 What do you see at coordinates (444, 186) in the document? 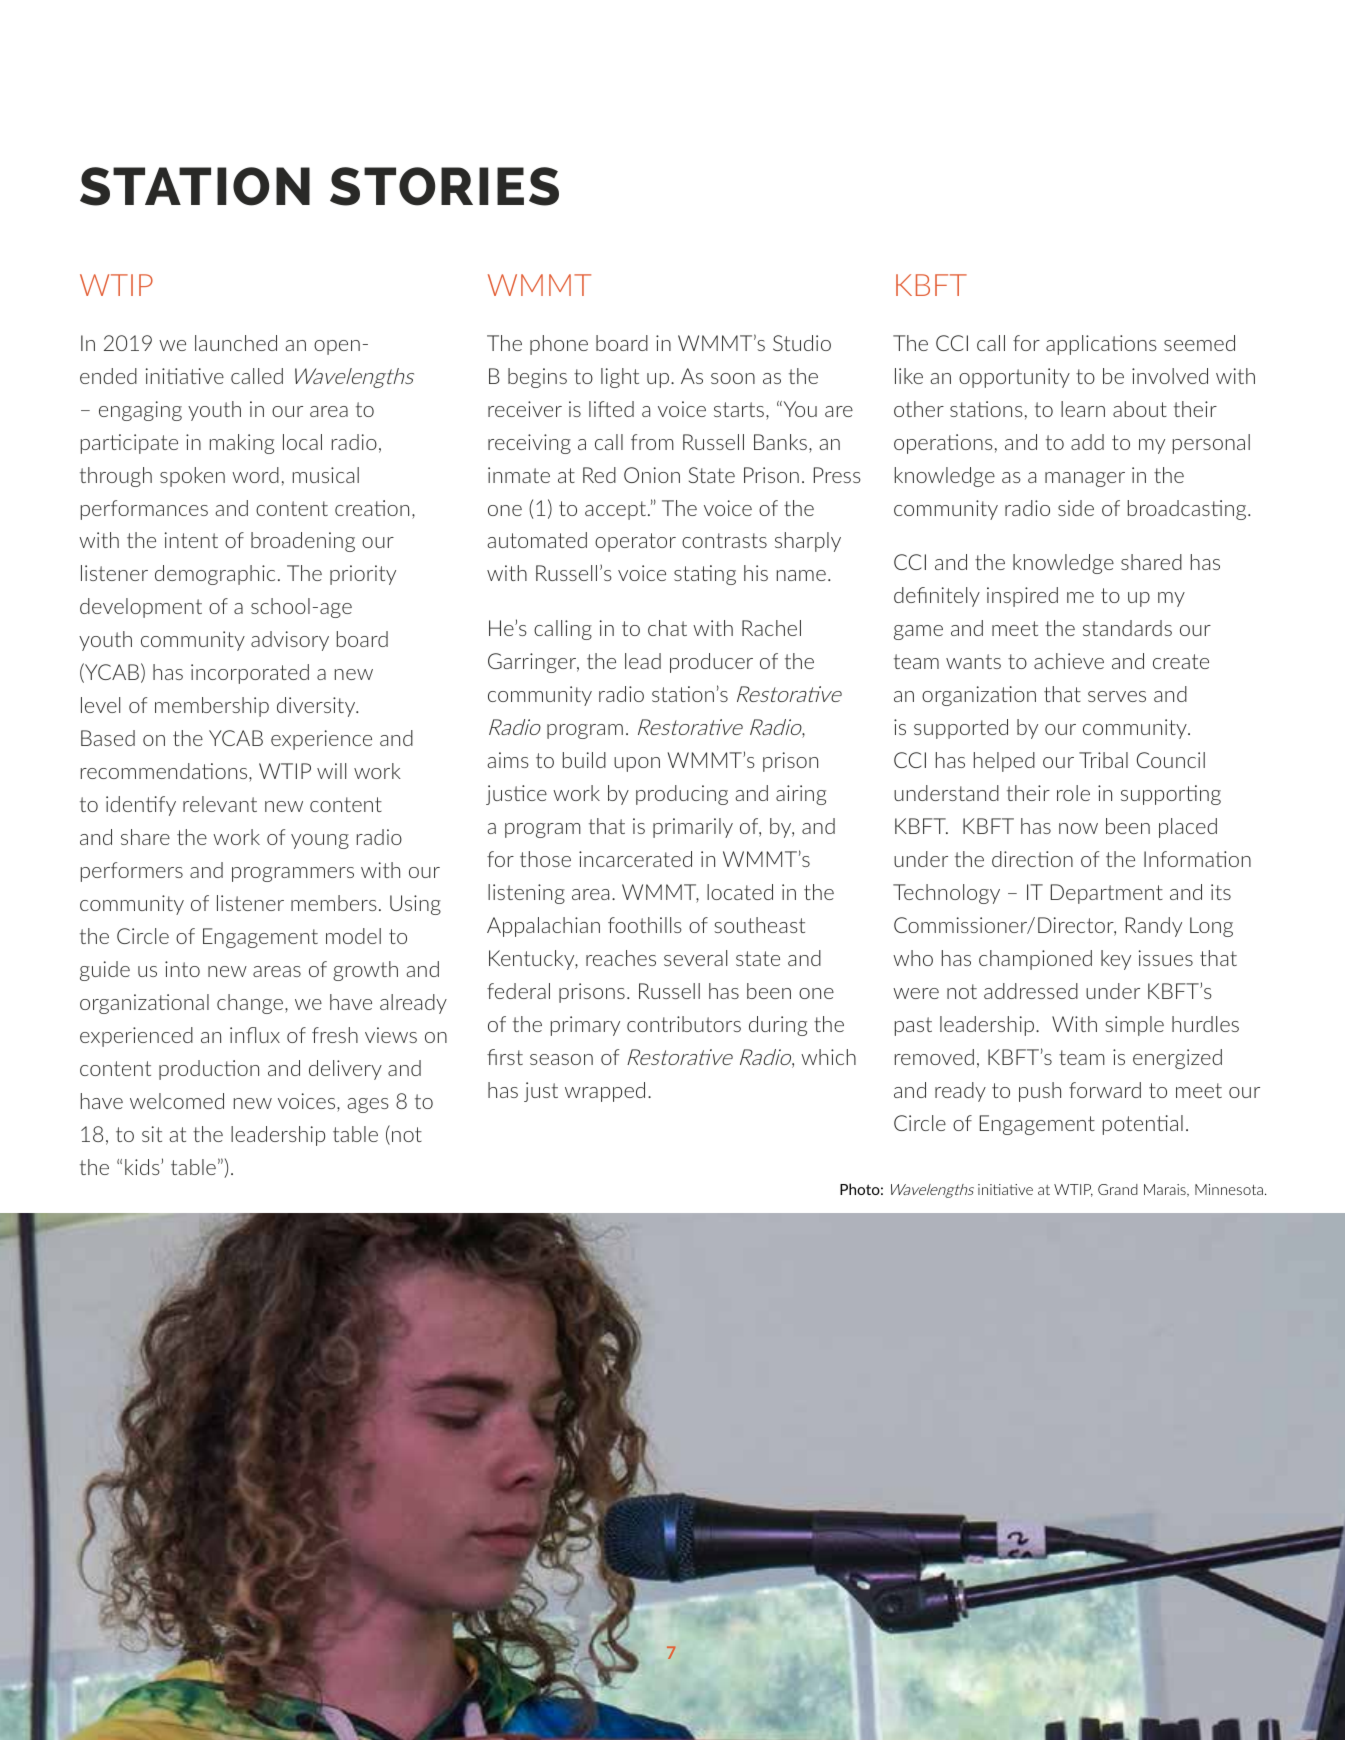
I see `STORIES` at bounding box center [444, 186].
